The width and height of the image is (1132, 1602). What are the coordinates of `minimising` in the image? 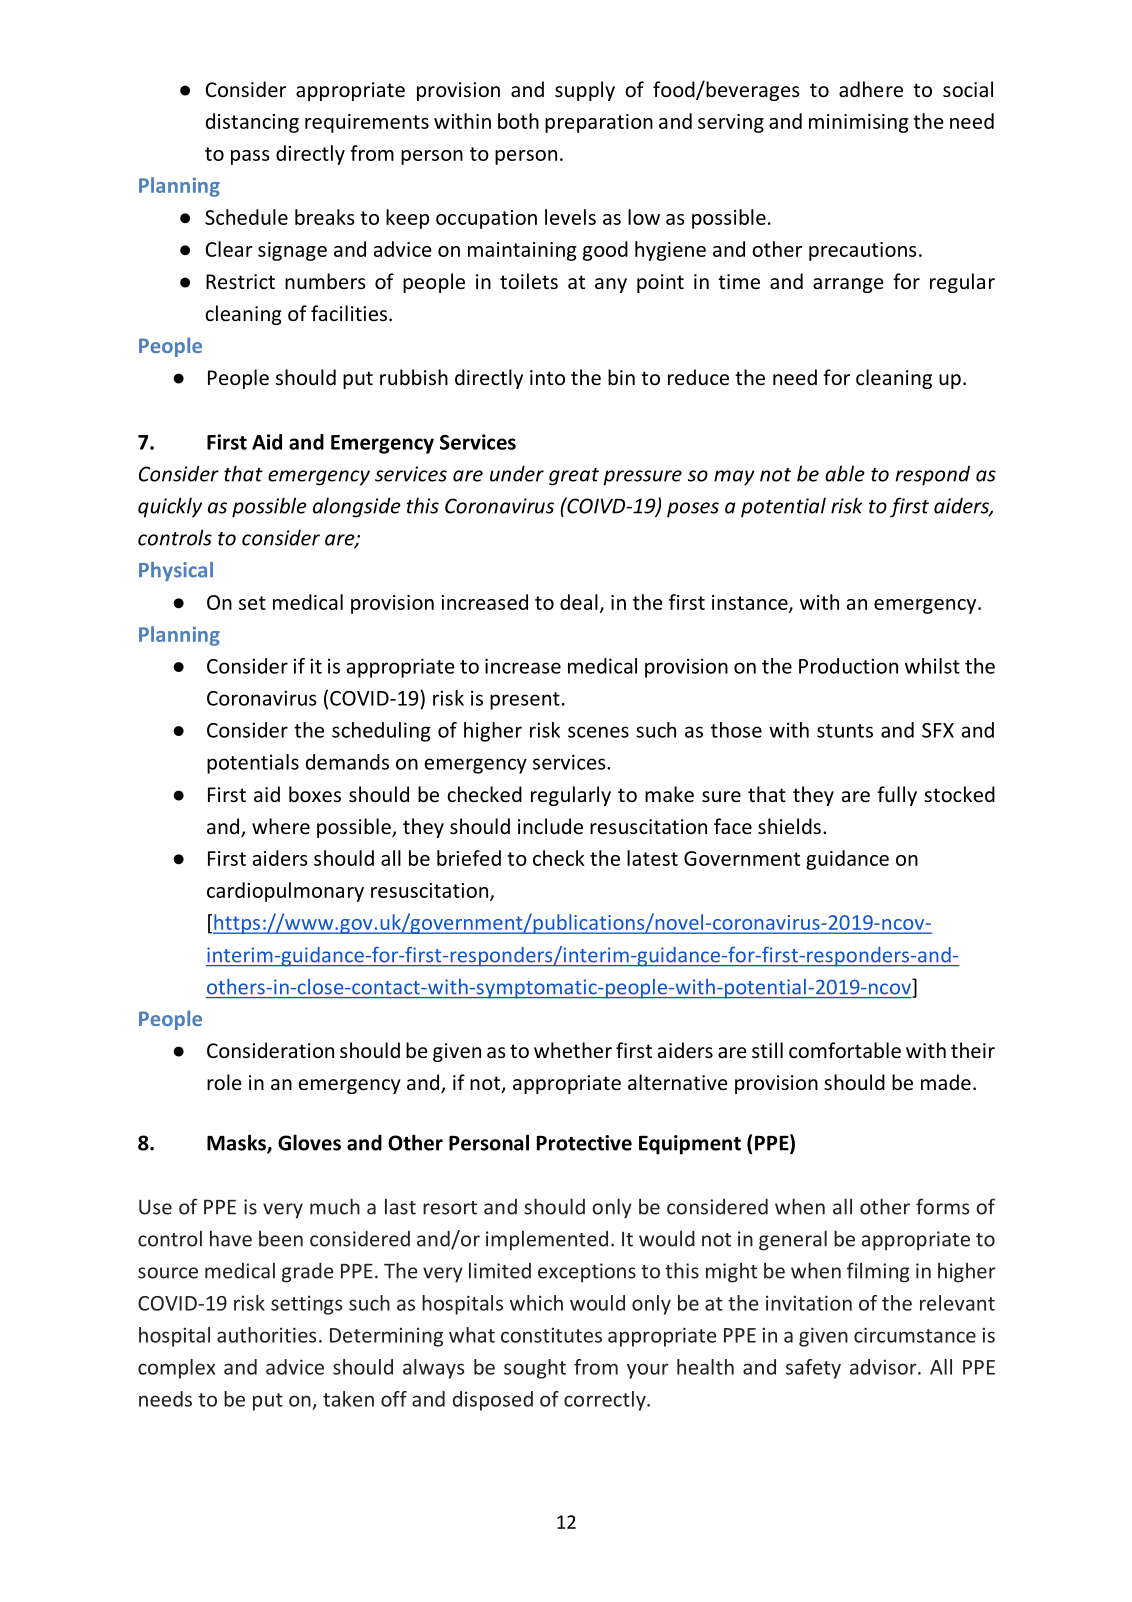 It's located at (859, 123).
